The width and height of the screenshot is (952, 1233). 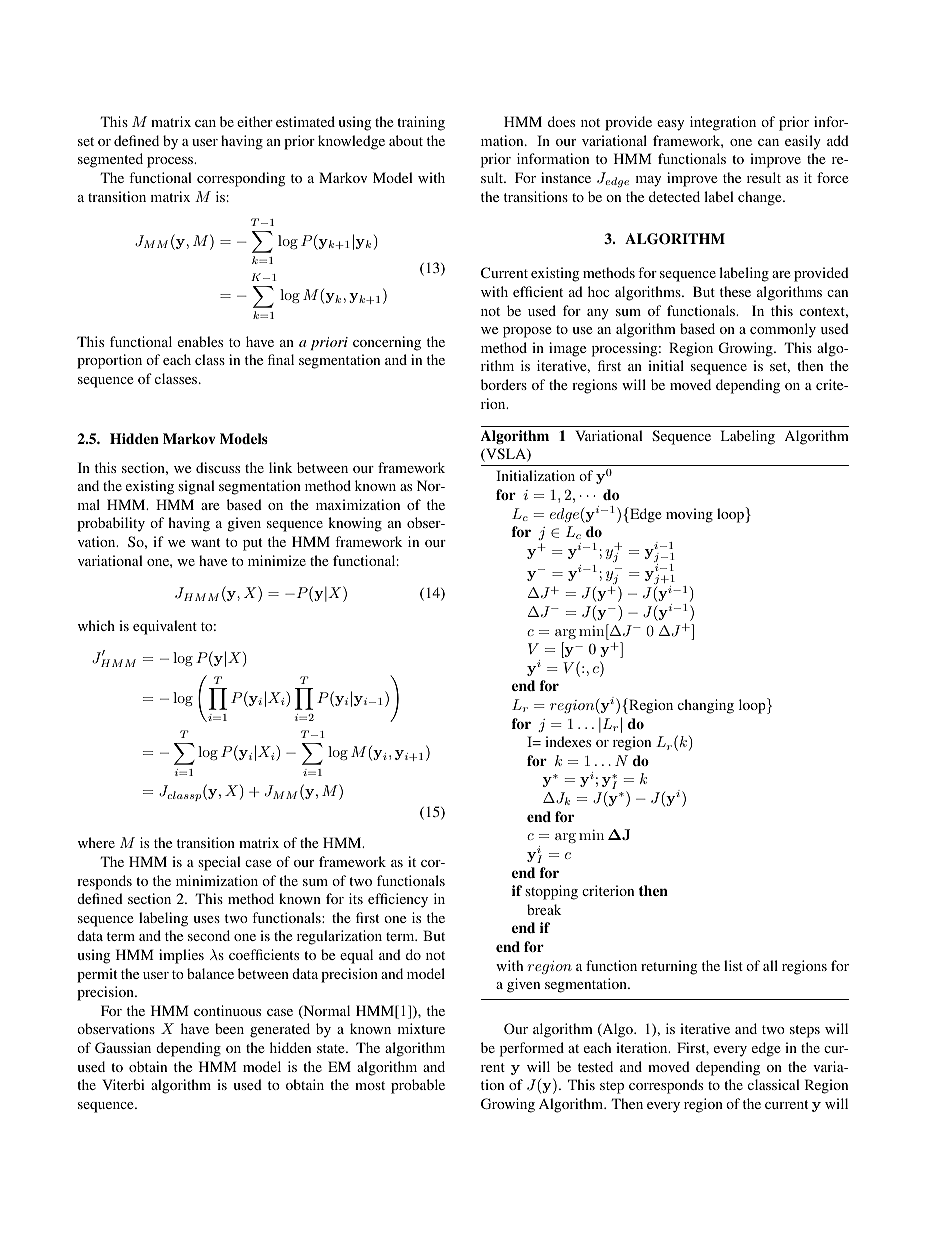 I want to click on mixture, so click(x=421, y=1028).
